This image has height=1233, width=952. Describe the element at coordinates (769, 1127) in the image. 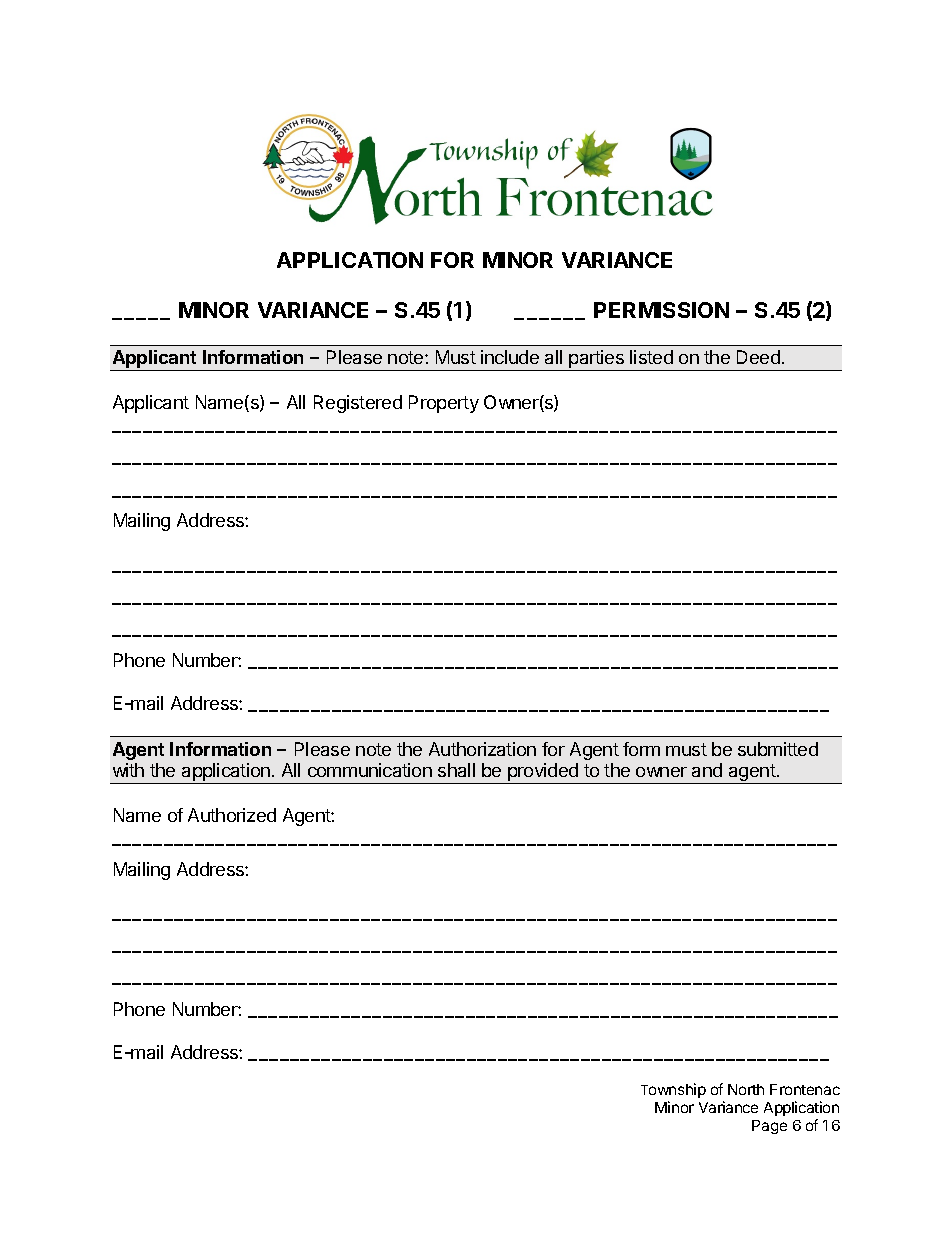

I see `Page` at that location.
